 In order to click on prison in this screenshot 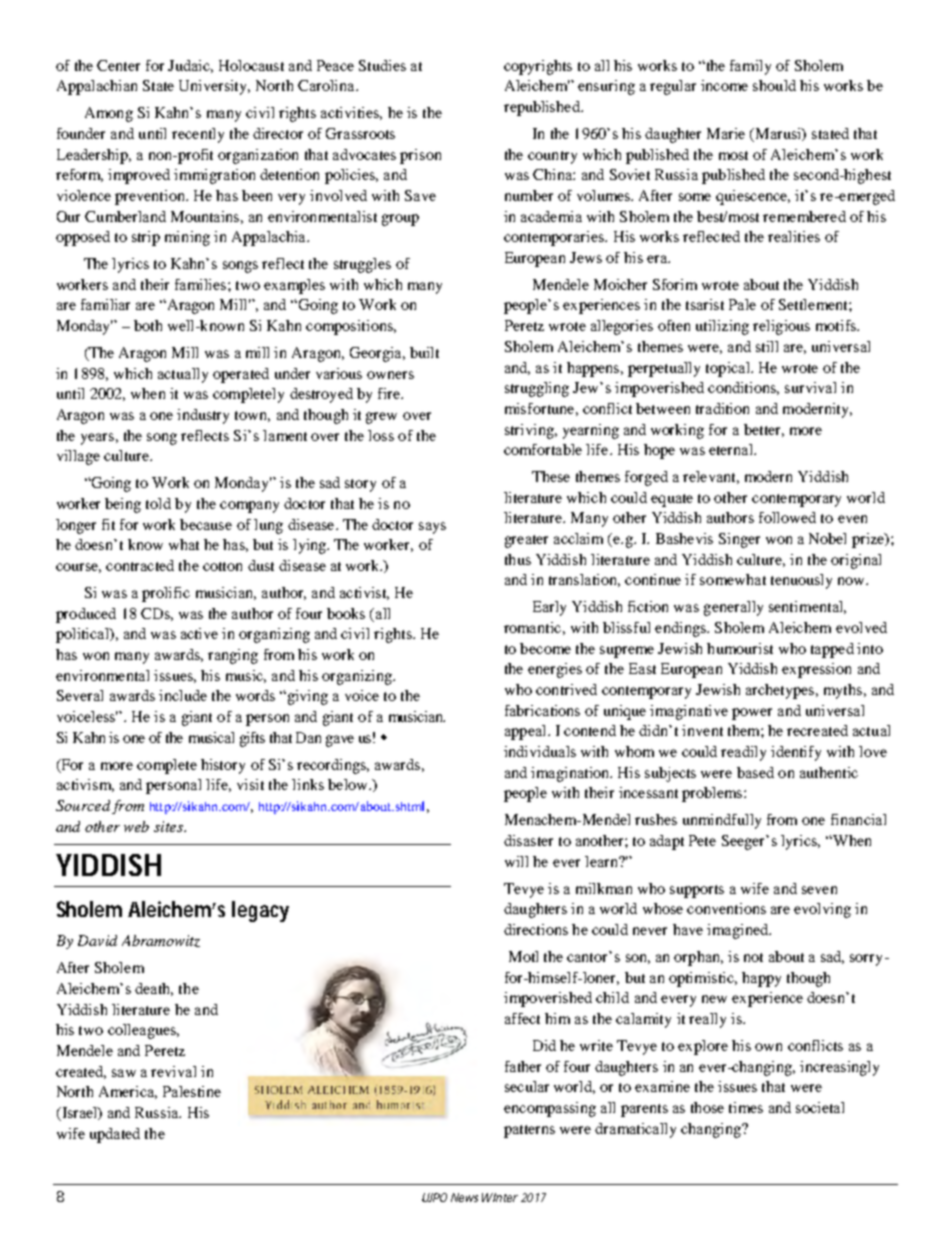, I will do `click(420, 156)`.
